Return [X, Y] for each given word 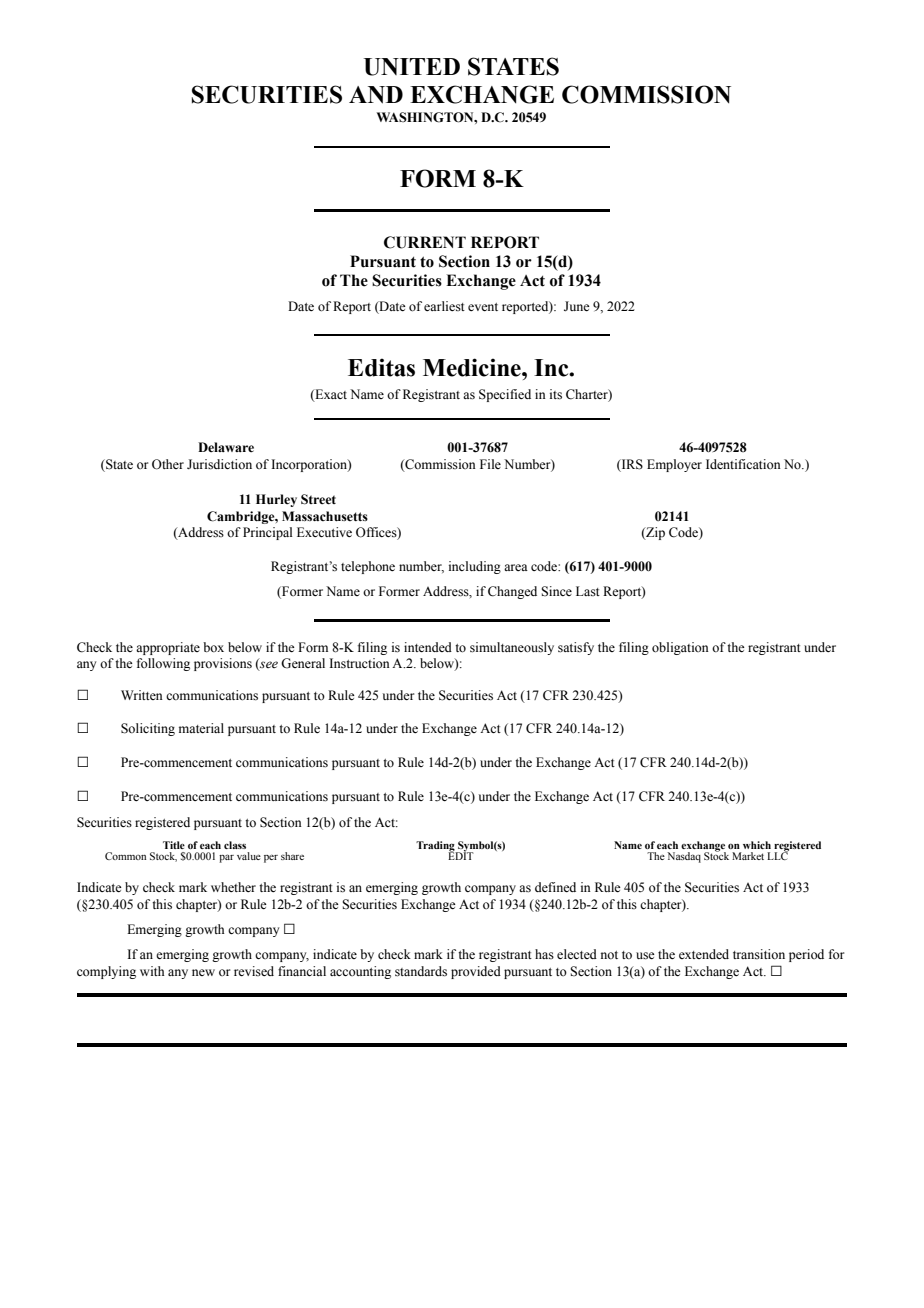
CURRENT [425, 242]
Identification [743, 464]
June [577, 306]
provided [476, 972]
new [203, 972]
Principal [267, 533]
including [475, 567]
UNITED [412, 67]
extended [704, 954]
